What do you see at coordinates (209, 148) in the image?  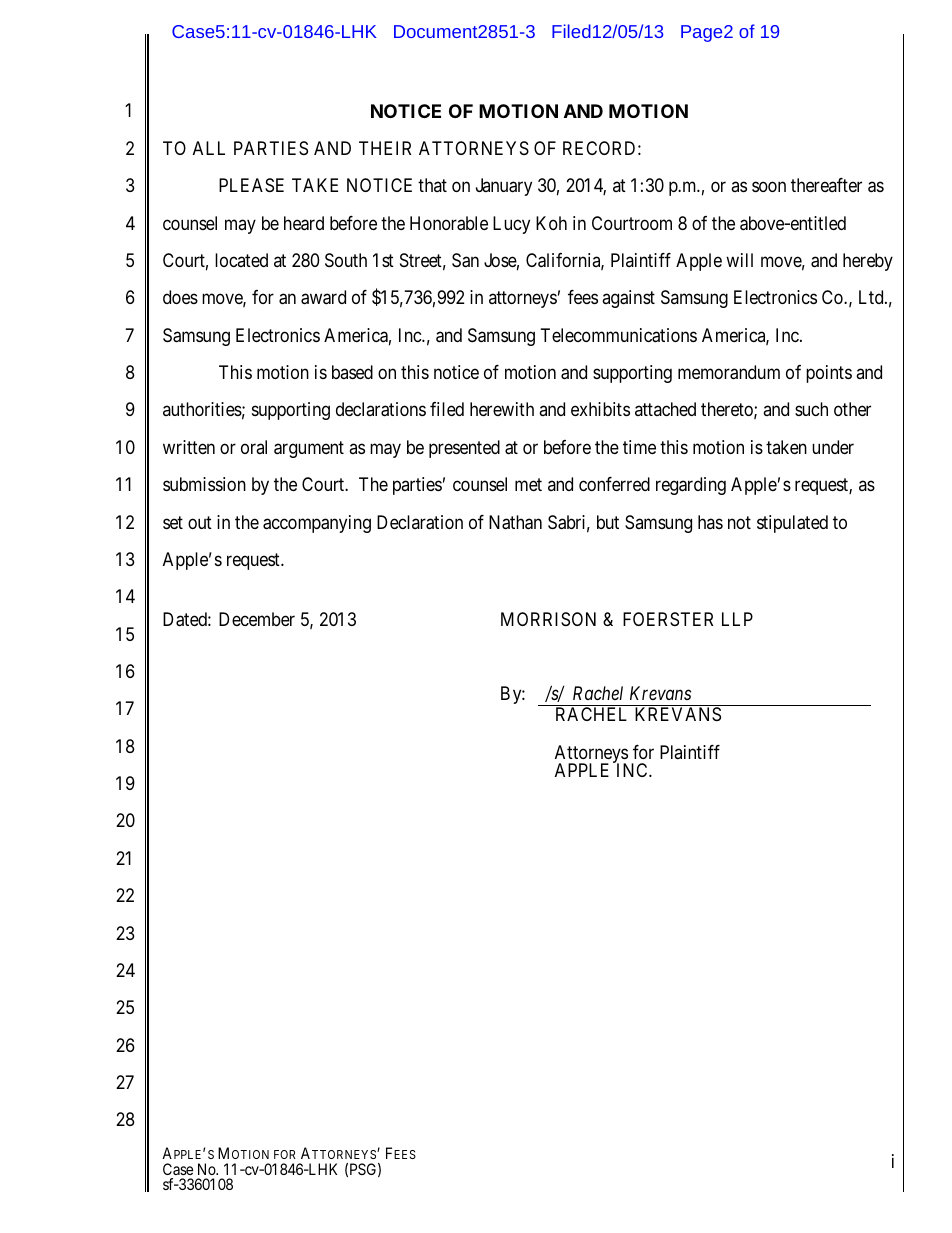 I see `ALL` at bounding box center [209, 148].
